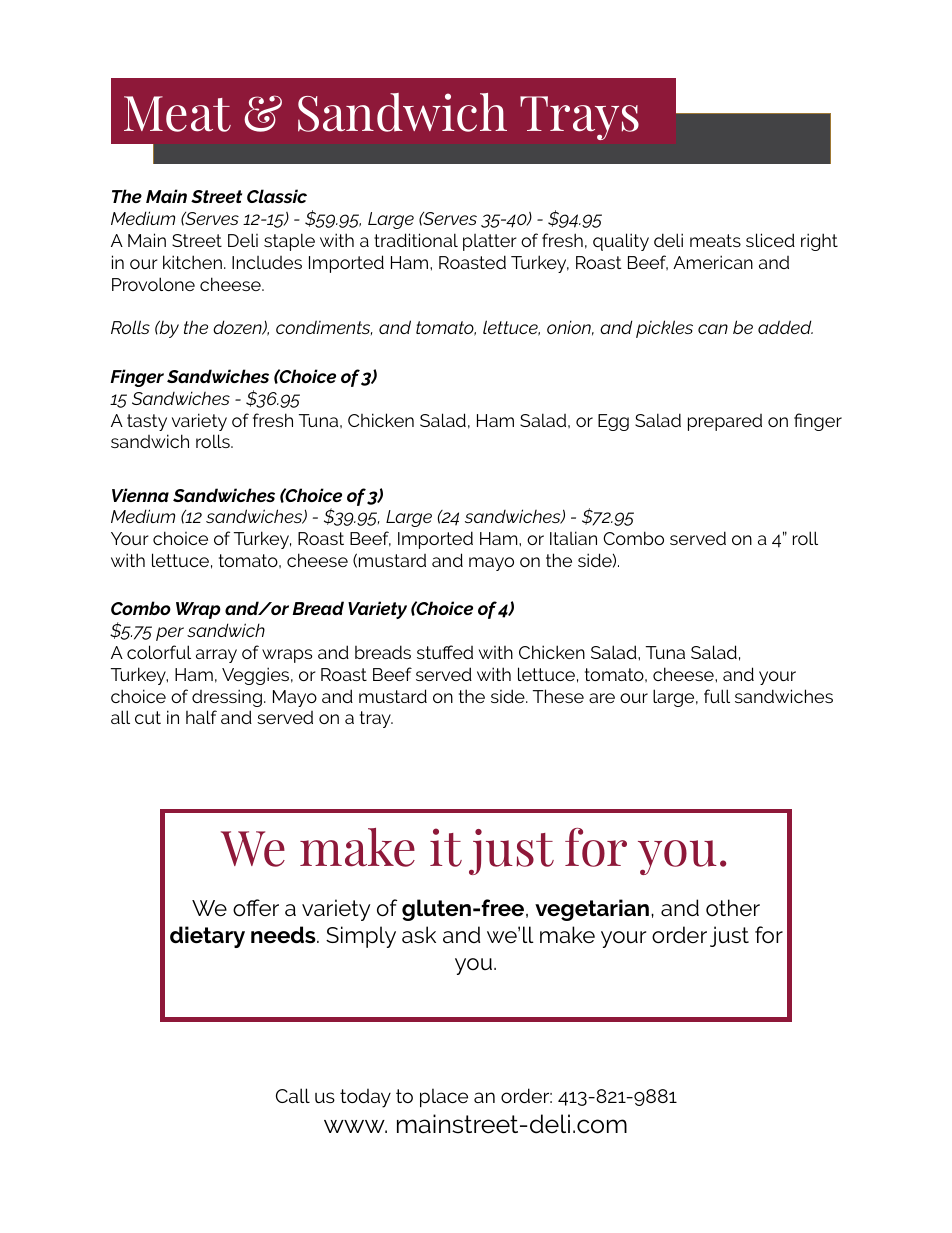 Image resolution: width=952 pixels, height=1233 pixels. I want to click on kitchen, so click(192, 262).
